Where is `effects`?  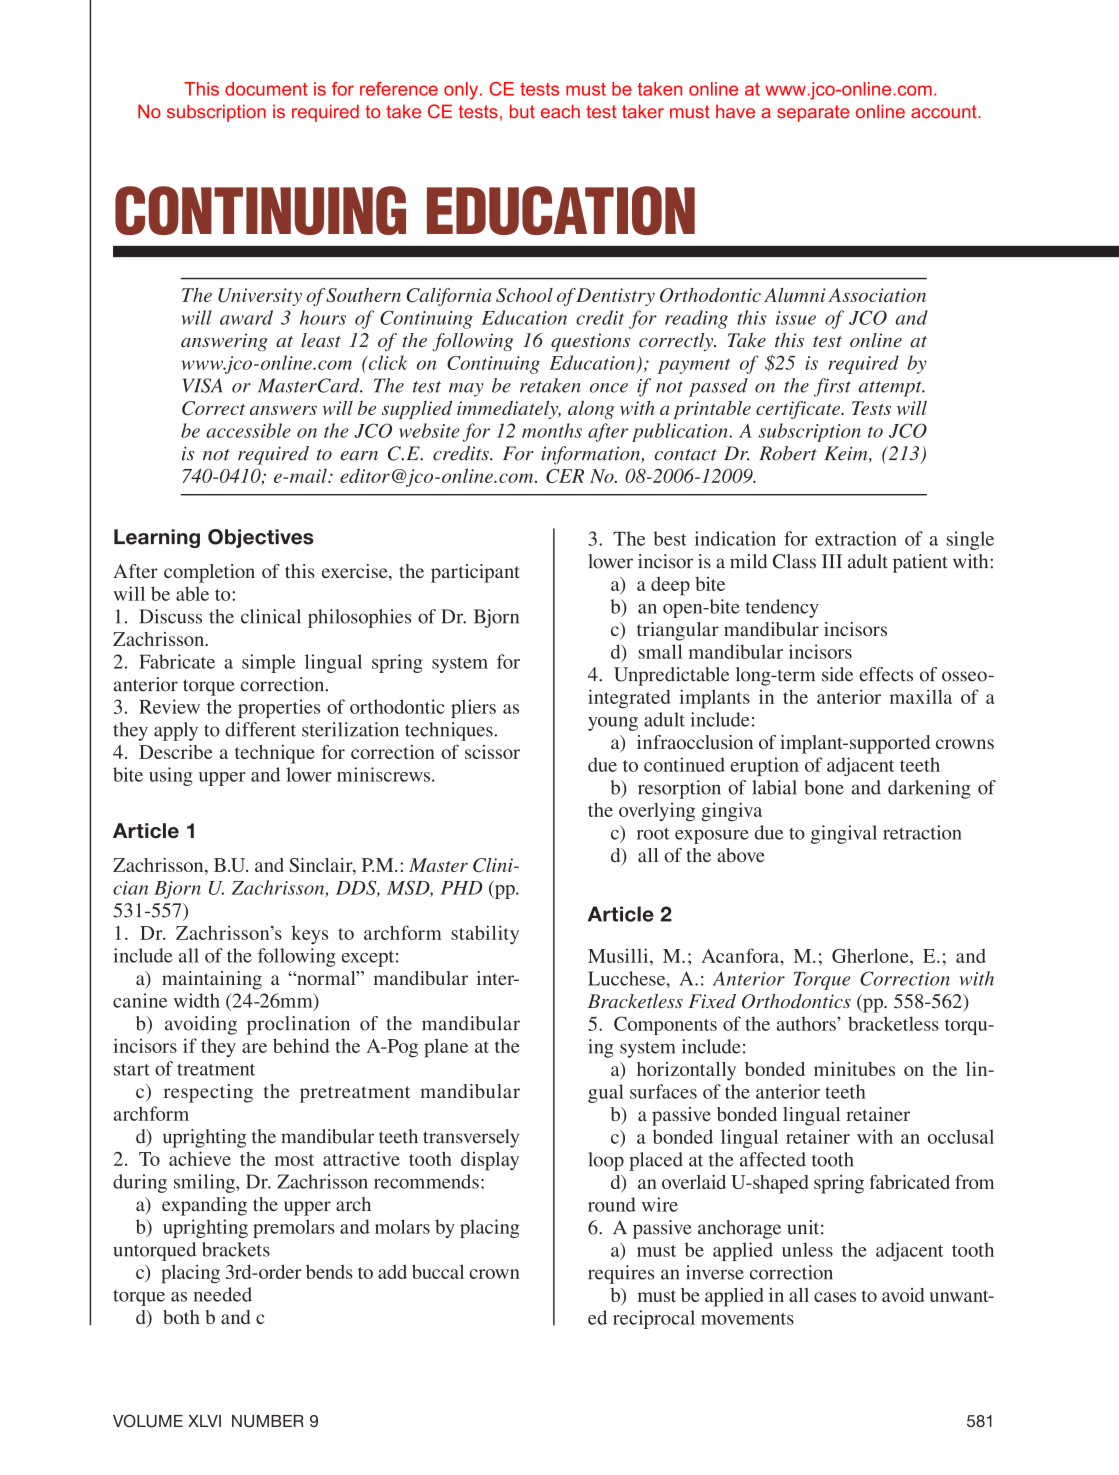 effects is located at coordinates (886, 674).
